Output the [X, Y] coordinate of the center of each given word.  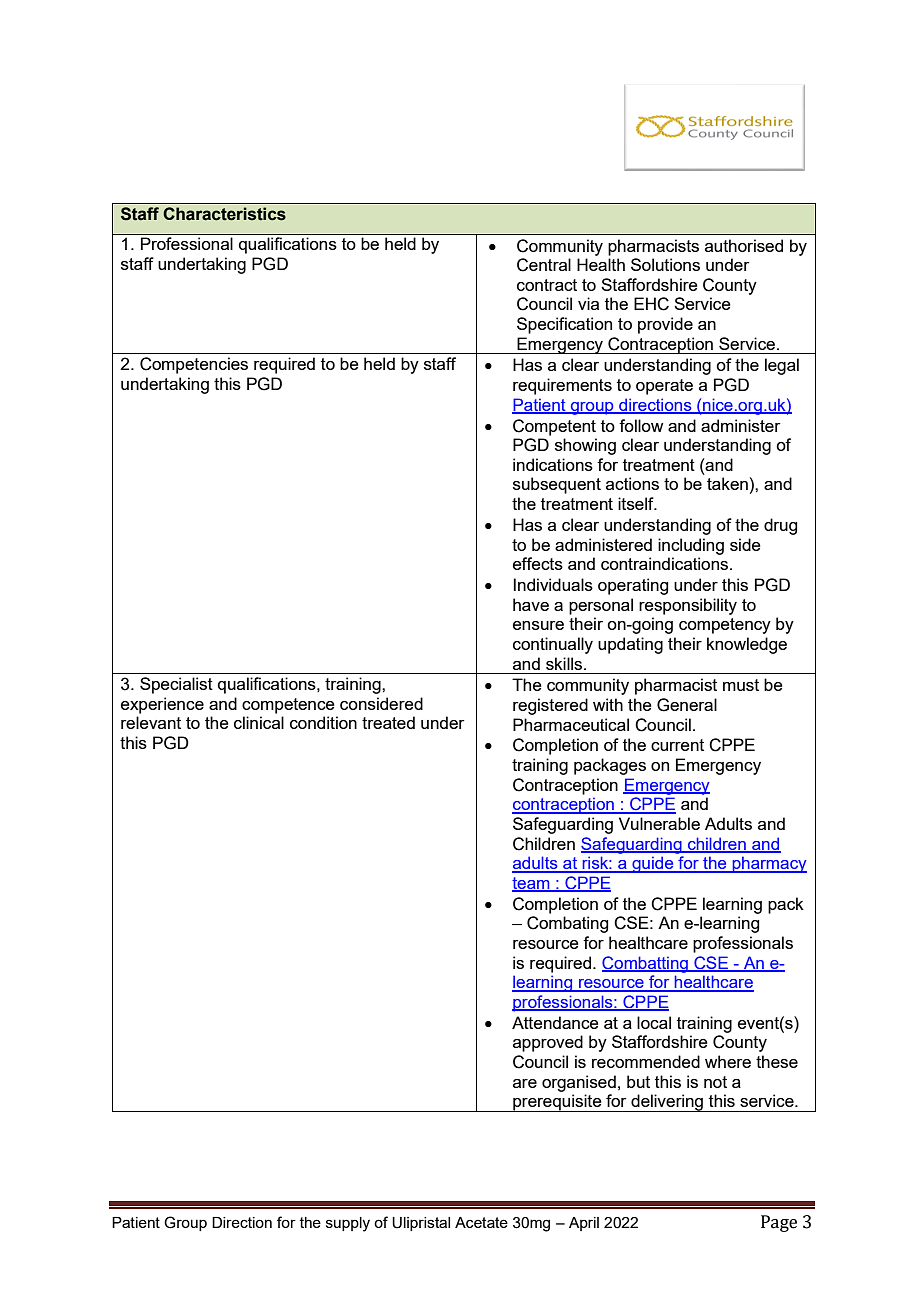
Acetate [481, 1222]
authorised [744, 245]
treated [388, 722]
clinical [259, 722]
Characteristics [224, 214]
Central [544, 265]
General [687, 705]
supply [348, 1224]
